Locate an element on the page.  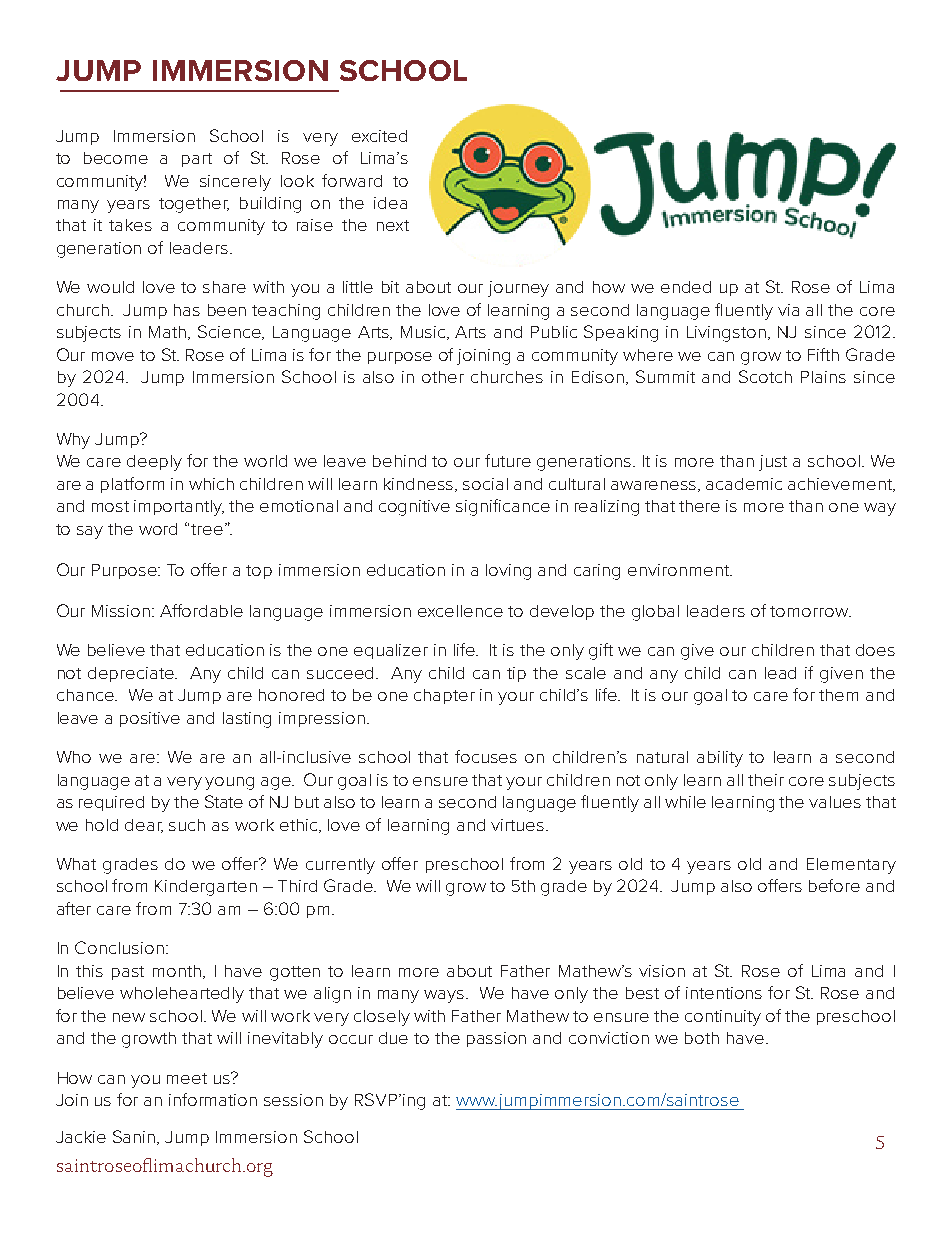
information is located at coordinates (213, 1099).
